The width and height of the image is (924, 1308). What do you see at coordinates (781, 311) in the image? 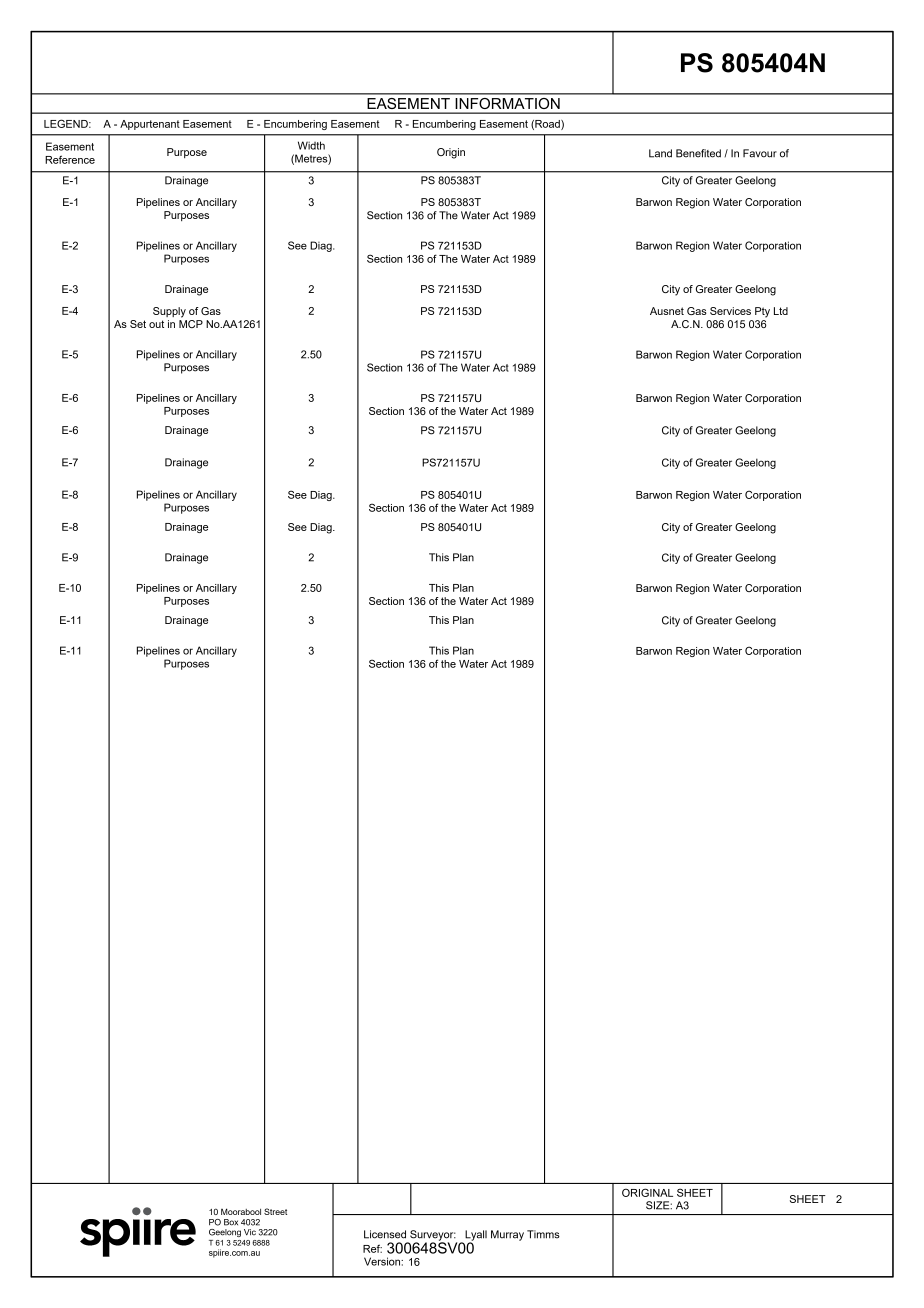
I see `Ltd` at bounding box center [781, 311].
